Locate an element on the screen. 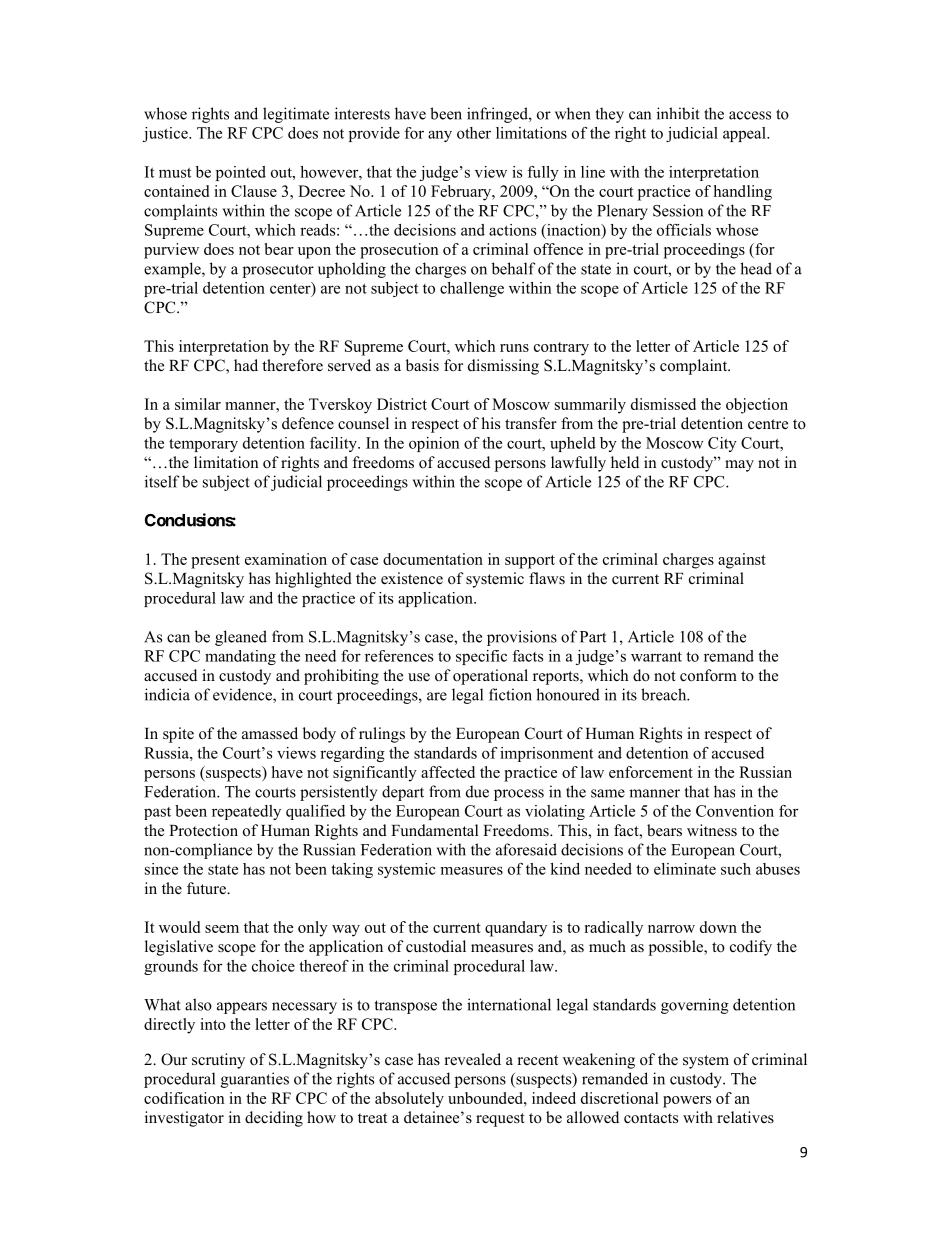  appeal is located at coordinates (745, 134).
